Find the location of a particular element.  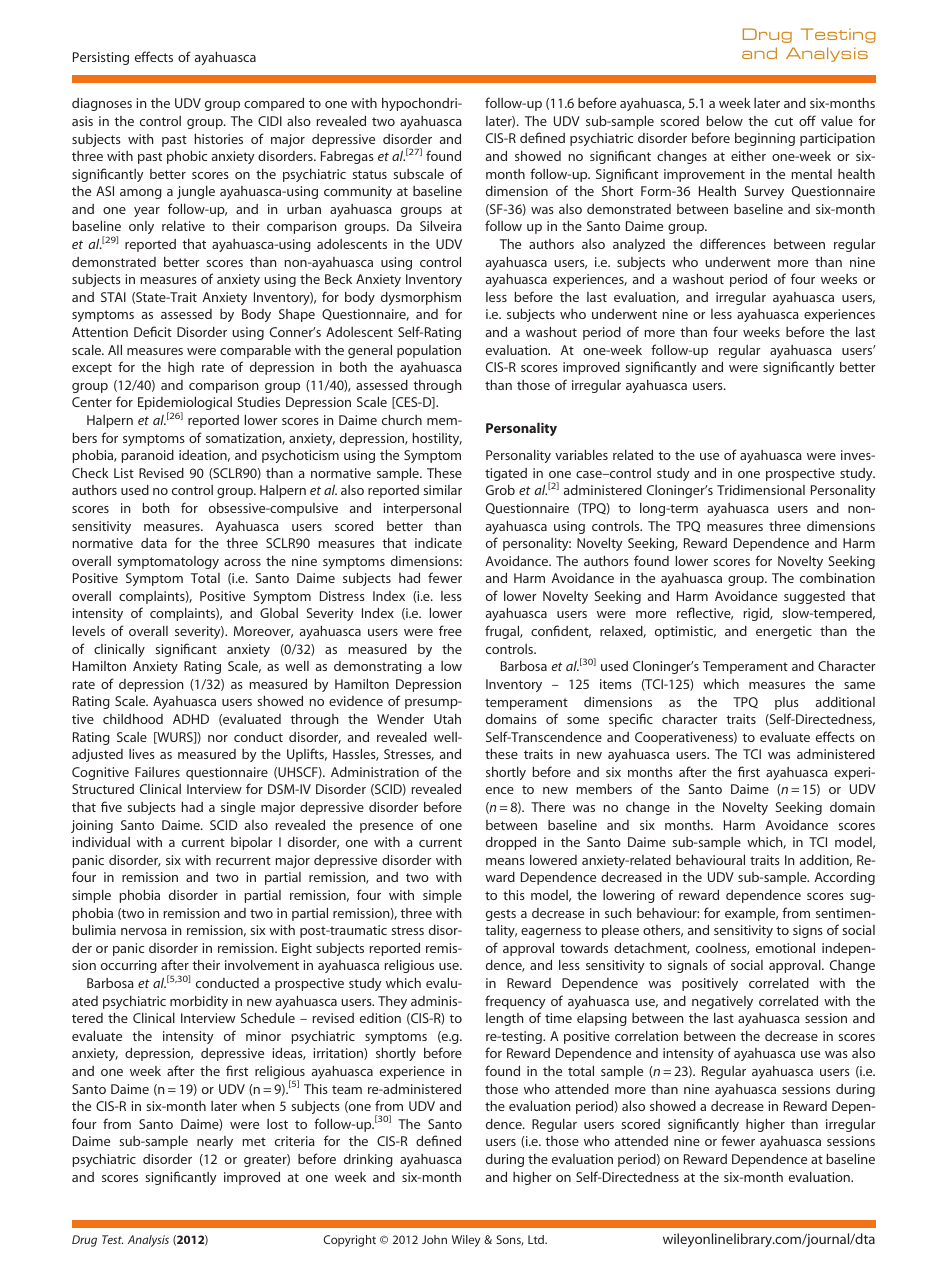

means is located at coordinates (505, 861).
